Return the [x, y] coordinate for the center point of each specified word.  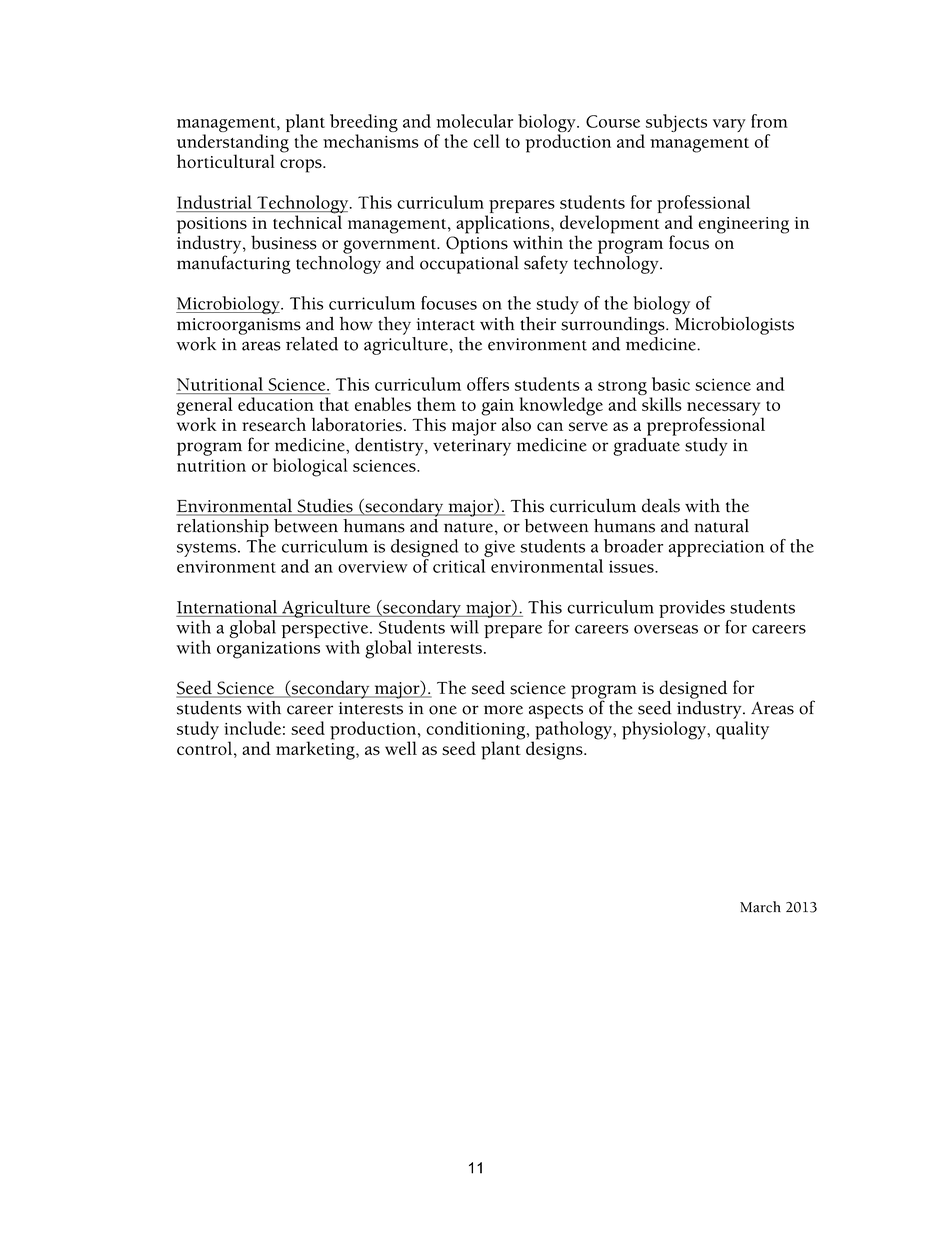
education [276, 404]
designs [555, 749]
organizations [268, 650]
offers [488, 384]
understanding [233, 144]
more [503, 710]
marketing [316, 749]
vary [729, 125]
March [760, 907]
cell [486, 141]
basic [671, 384]
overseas [666, 629]
